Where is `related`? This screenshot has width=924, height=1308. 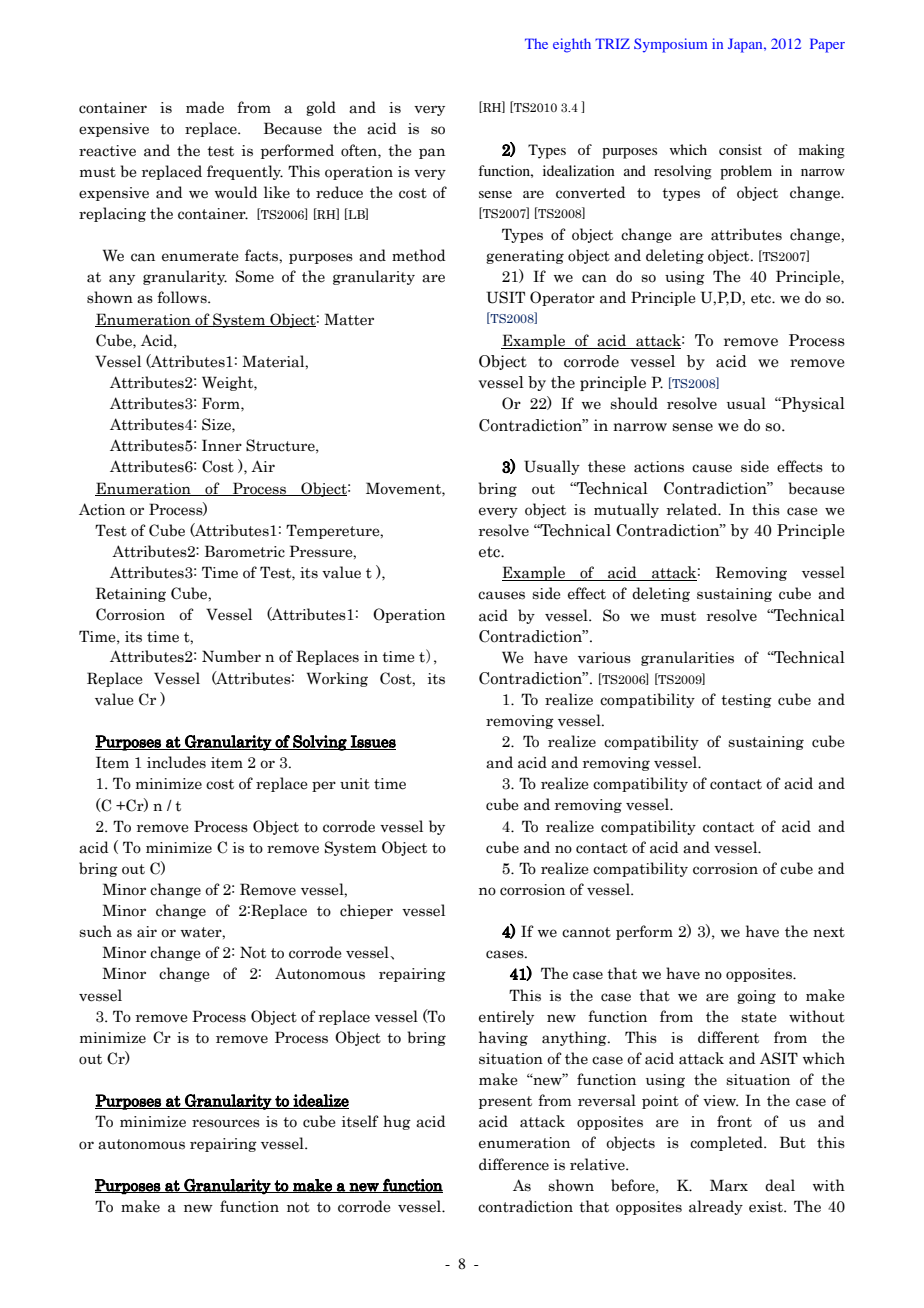
related is located at coordinates (693, 509).
